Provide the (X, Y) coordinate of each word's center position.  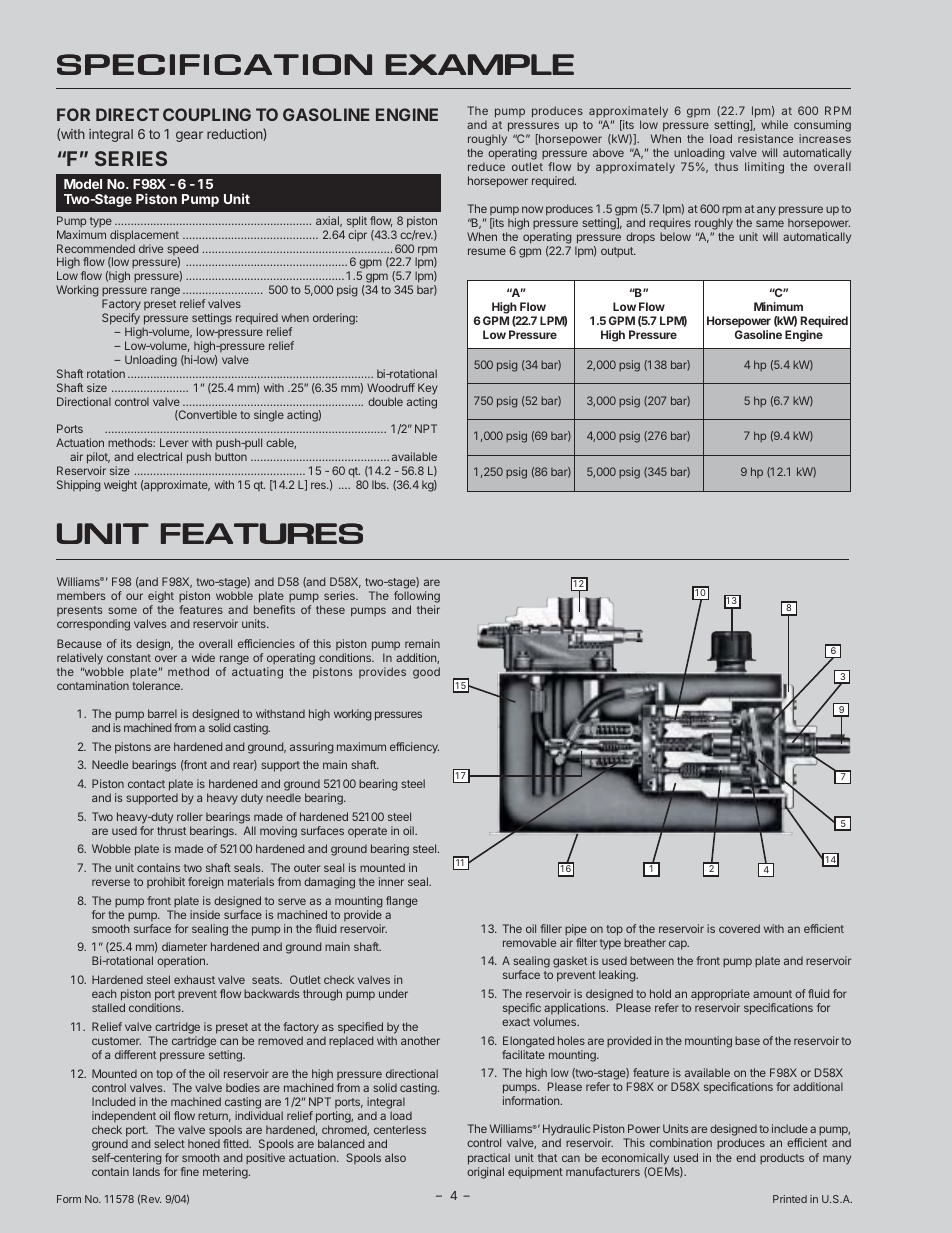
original (485, 1173)
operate (367, 832)
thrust (171, 830)
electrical (159, 456)
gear (189, 136)
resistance (765, 138)
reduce (486, 167)
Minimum (778, 306)
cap (679, 945)
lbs (380, 484)
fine (189, 1171)
